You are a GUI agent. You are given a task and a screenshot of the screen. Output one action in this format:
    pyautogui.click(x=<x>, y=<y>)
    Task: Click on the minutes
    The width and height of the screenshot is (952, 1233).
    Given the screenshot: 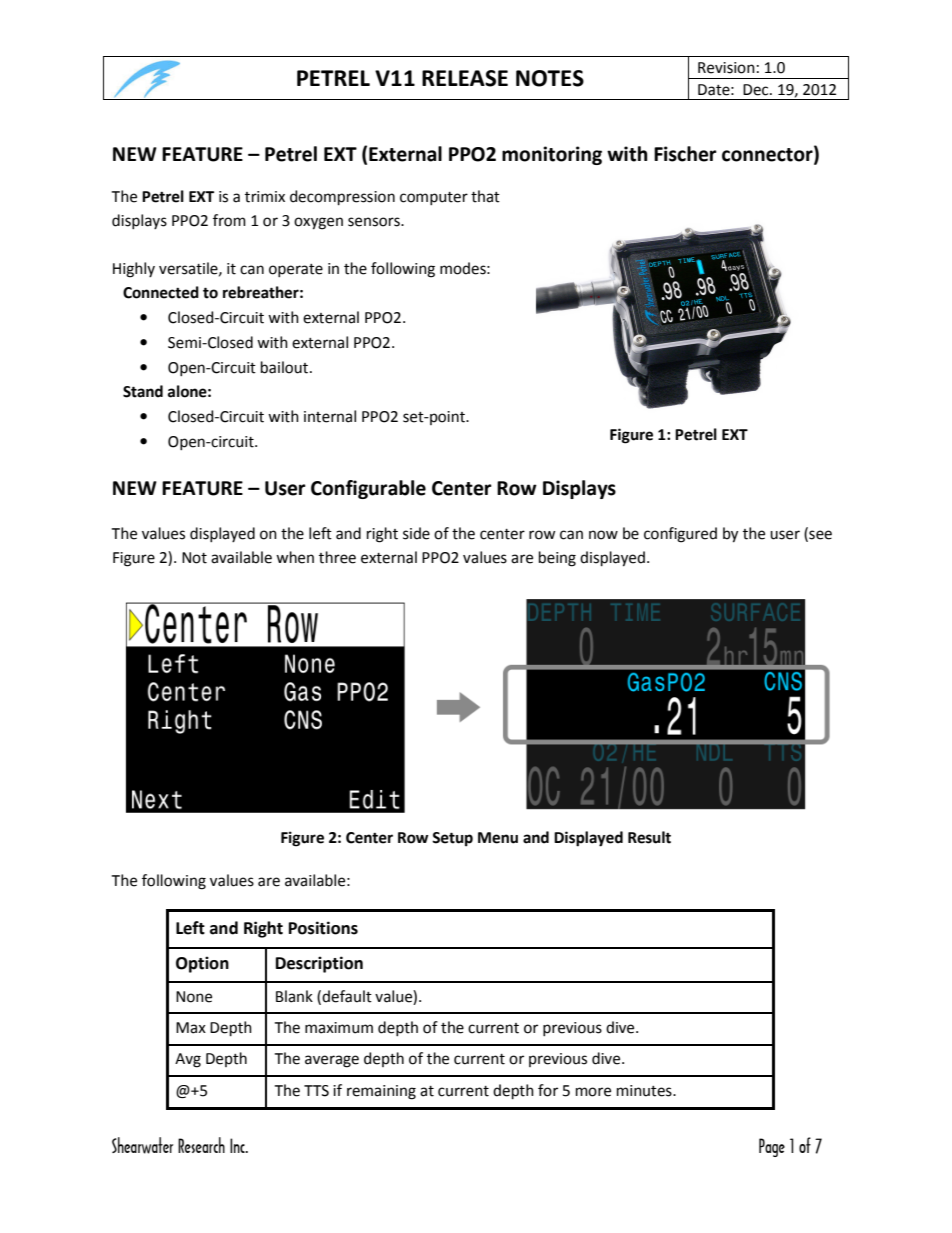 What is the action you would take?
    pyautogui.click(x=645, y=1091)
